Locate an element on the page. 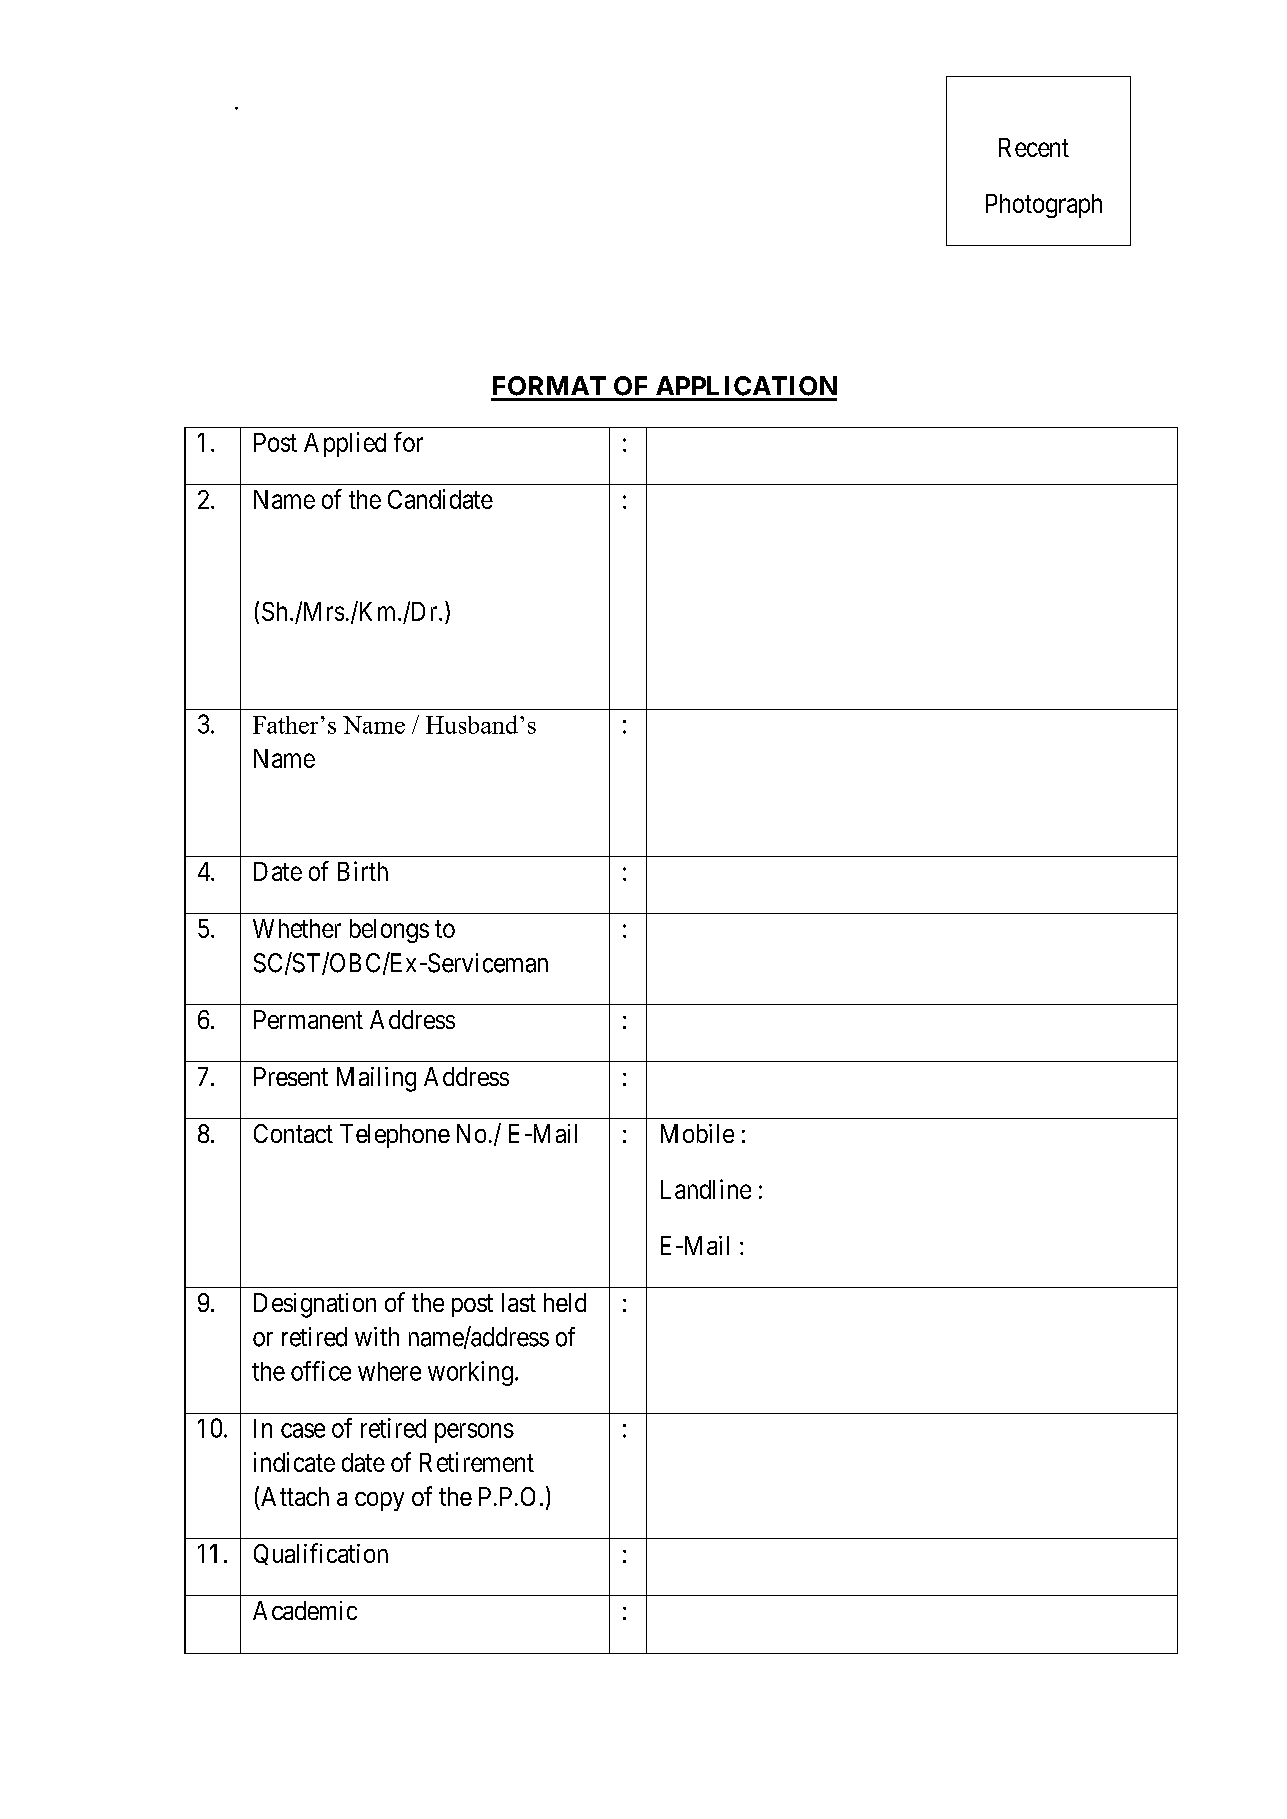 The image size is (1287, 1819). Photograph is located at coordinates (1044, 206).
